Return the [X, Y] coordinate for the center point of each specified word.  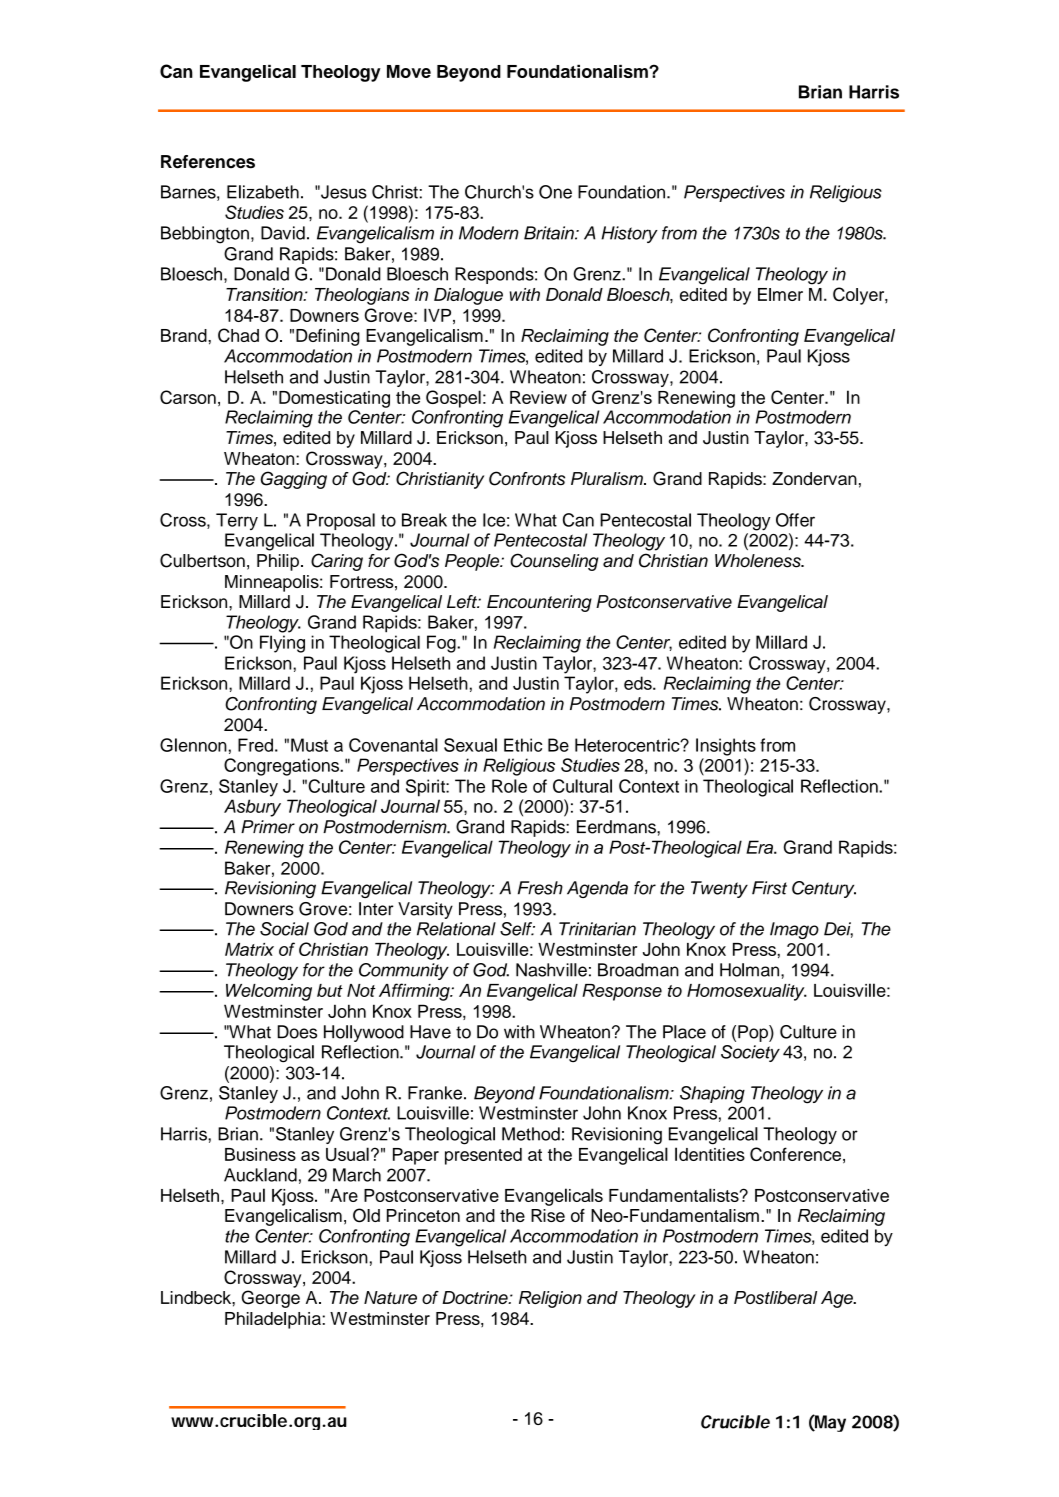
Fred [255, 745]
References [208, 162]
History [629, 234]
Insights [726, 747]
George [270, 1299]
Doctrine [476, 1297]
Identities [710, 1154]
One [555, 192]
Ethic [523, 745]
